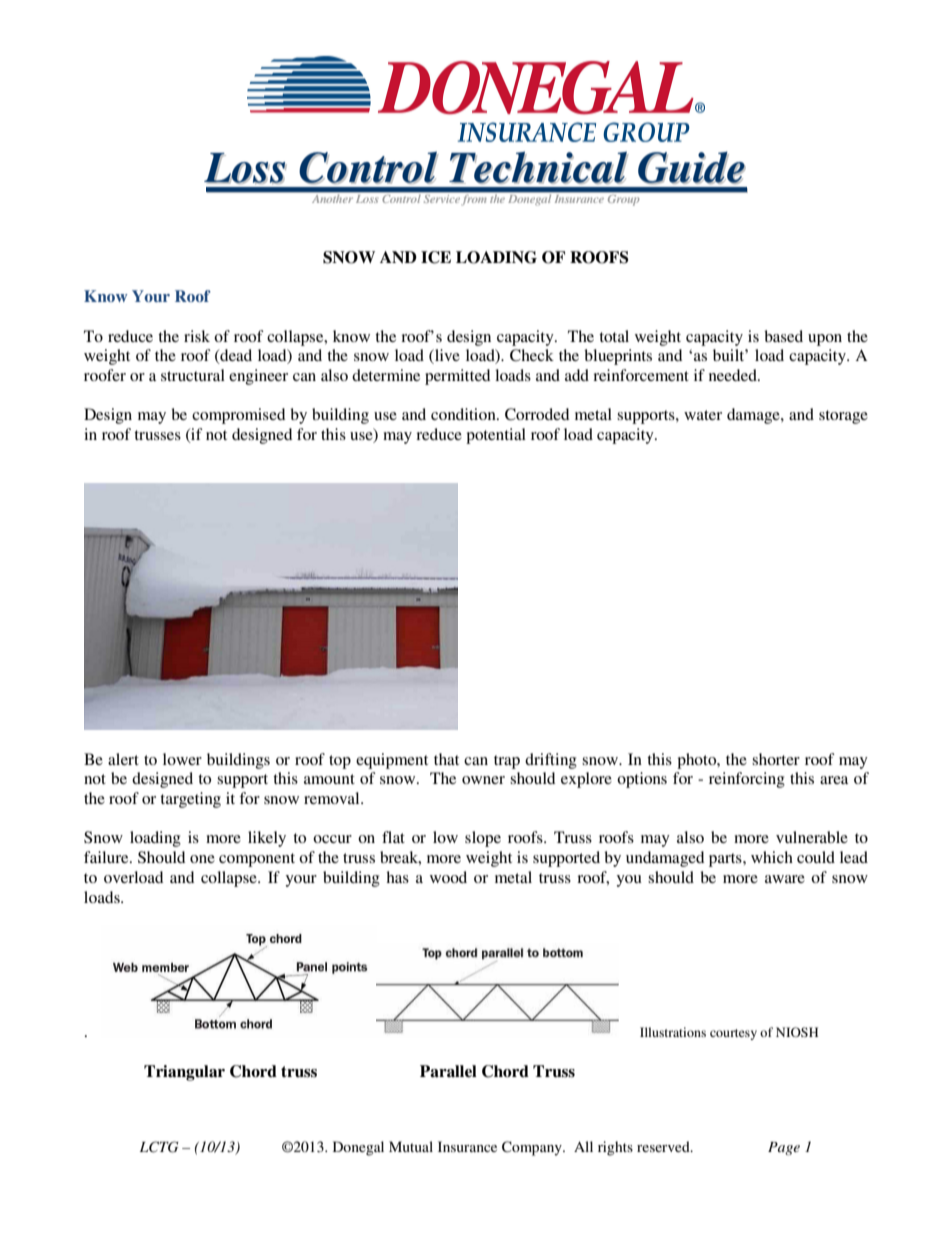 Image resolution: width=952 pixels, height=1233 pixels. Describe the element at coordinates (184, 1073) in the image. I see `Triangular` at that location.
